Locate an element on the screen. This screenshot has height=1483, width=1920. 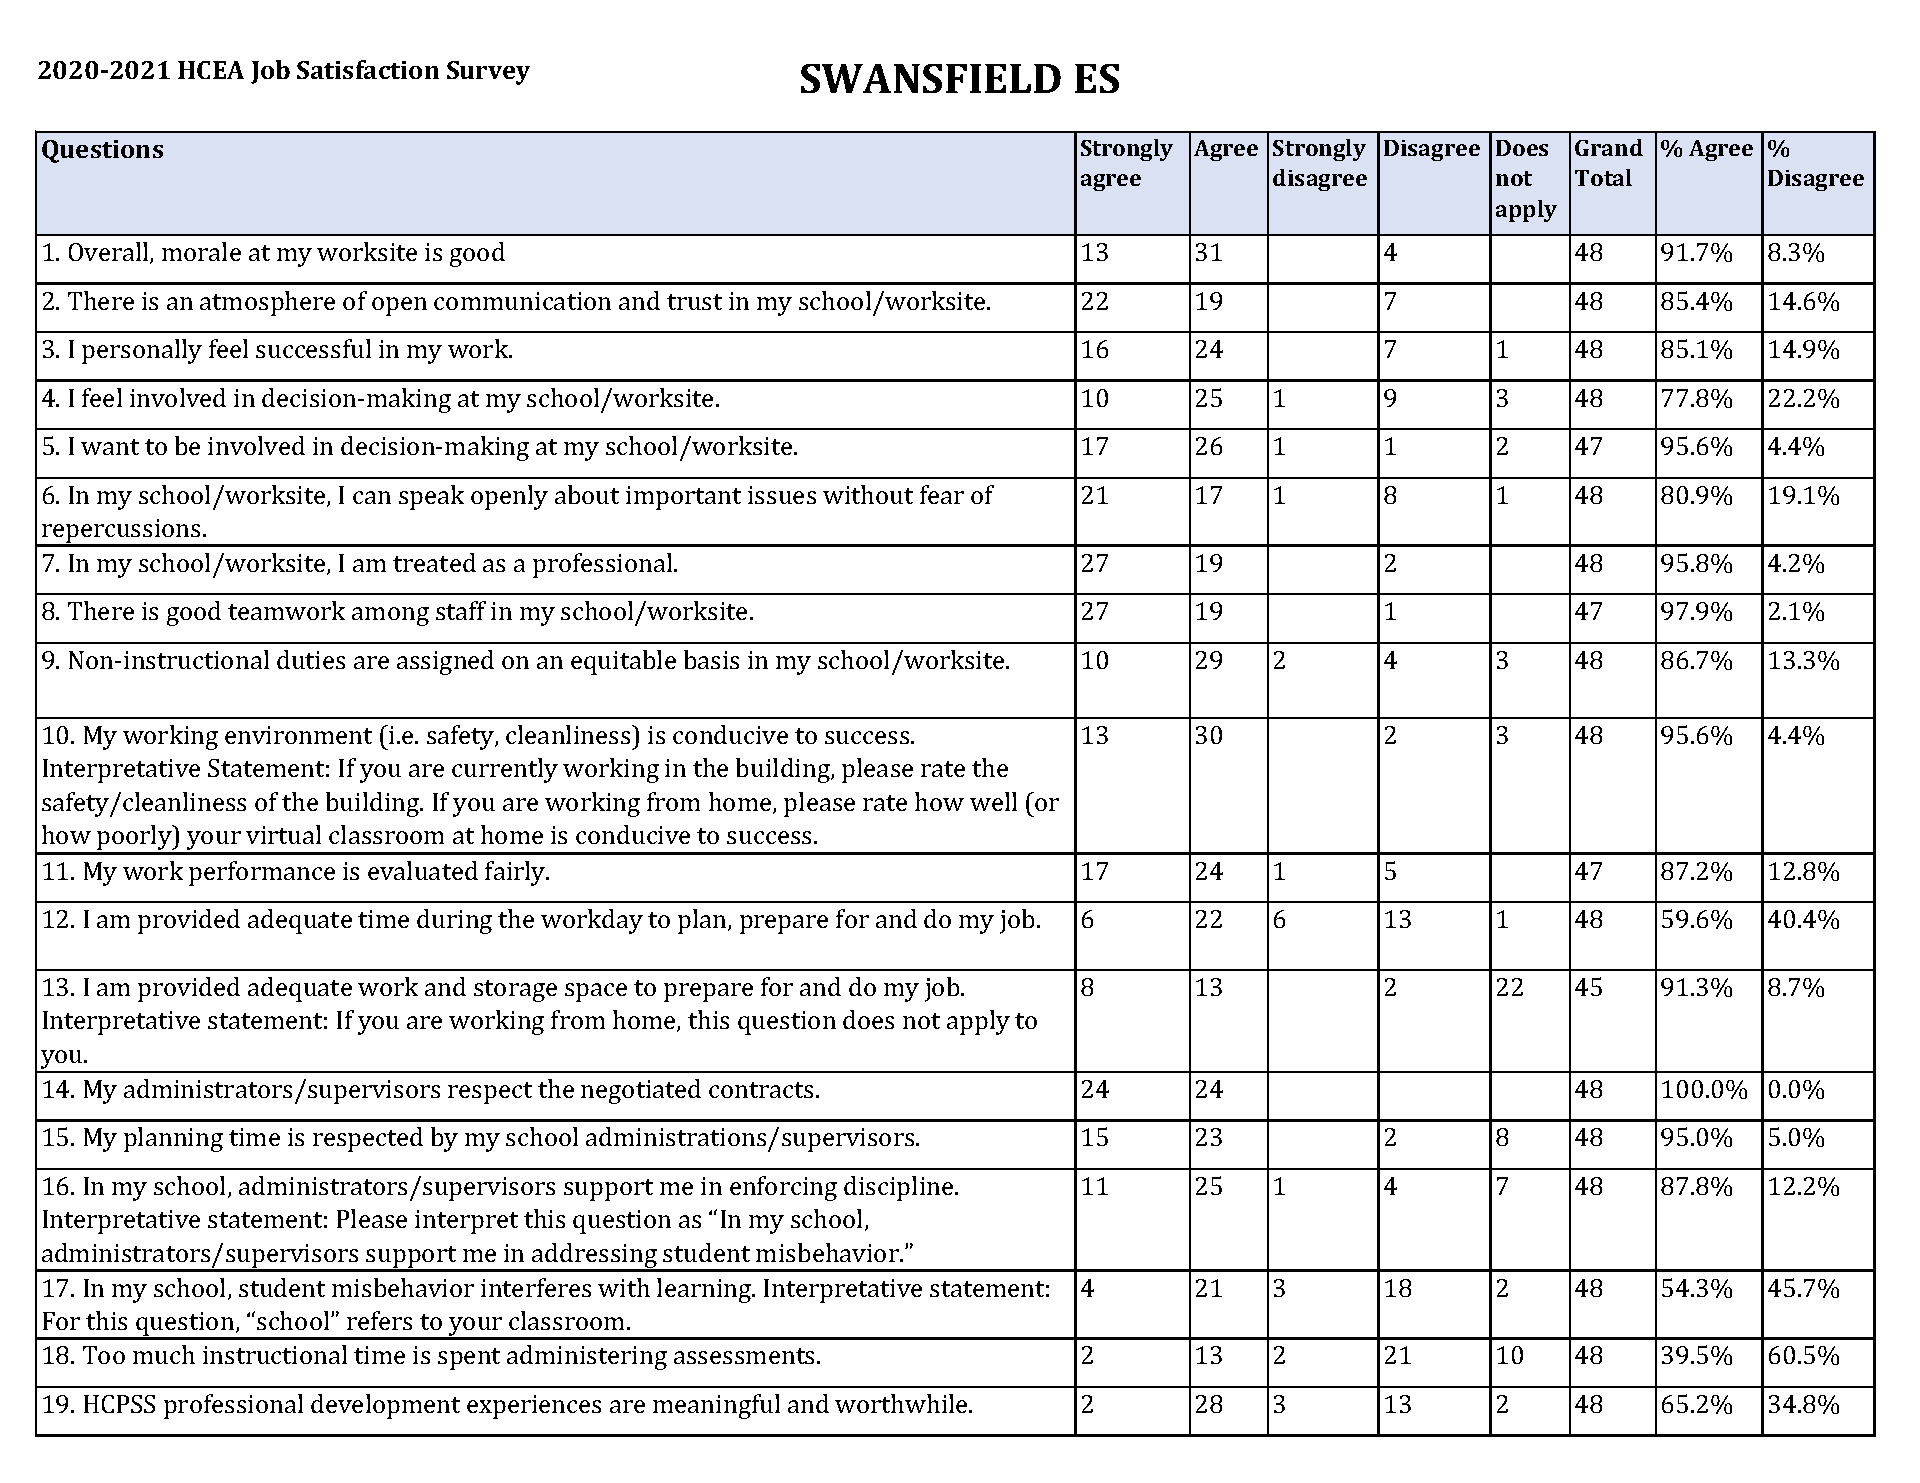
well is located at coordinates (993, 801).
